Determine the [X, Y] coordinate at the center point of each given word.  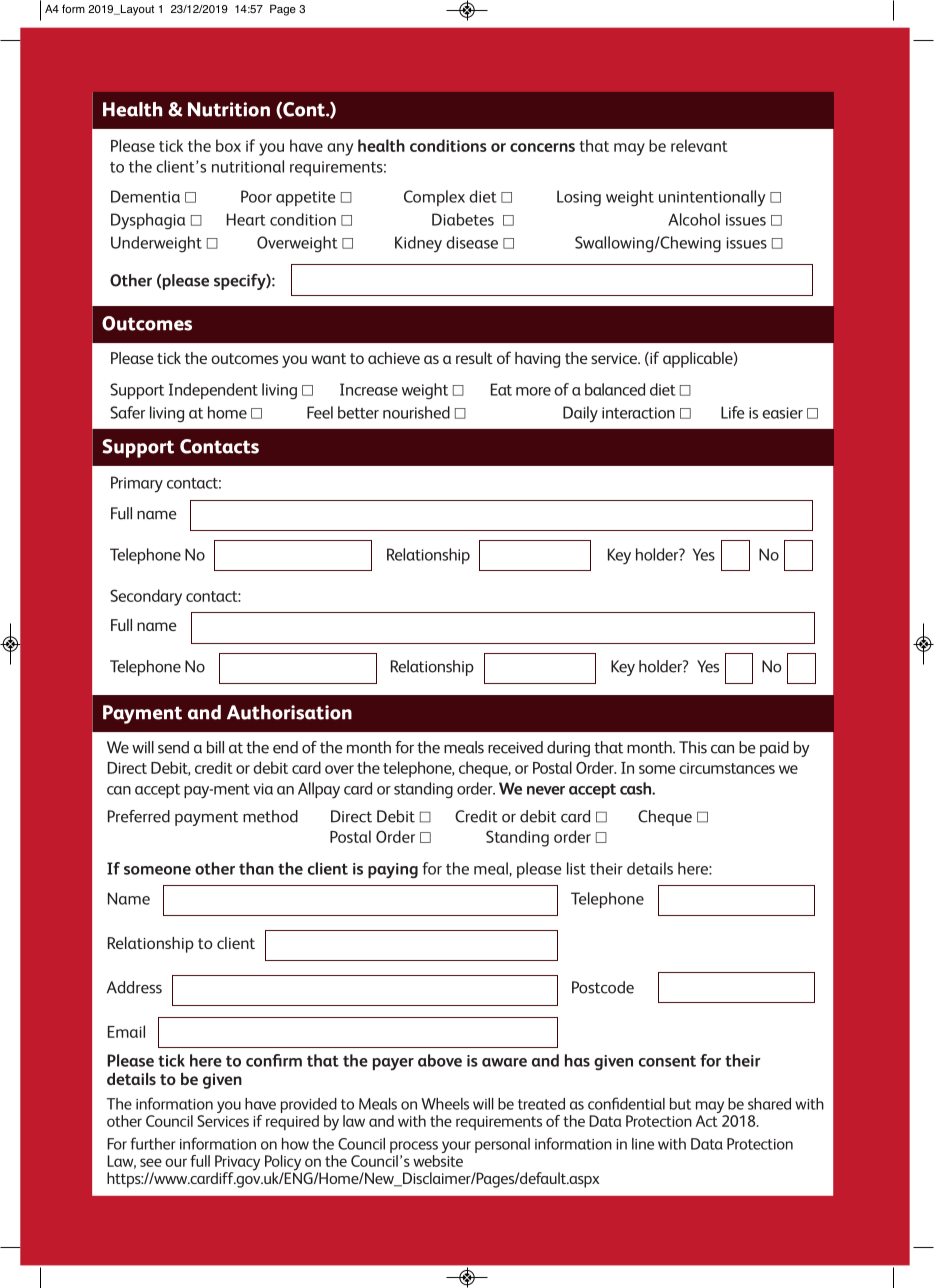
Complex [434, 198]
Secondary [146, 597]
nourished [416, 412]
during [568, 749]
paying [393, 871]
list [576, 868]
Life [733, 412]
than [256, 868]
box [228, 145]
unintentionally [712, 198]
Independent [213, 391]
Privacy [237, 1164]
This [693, 747]
